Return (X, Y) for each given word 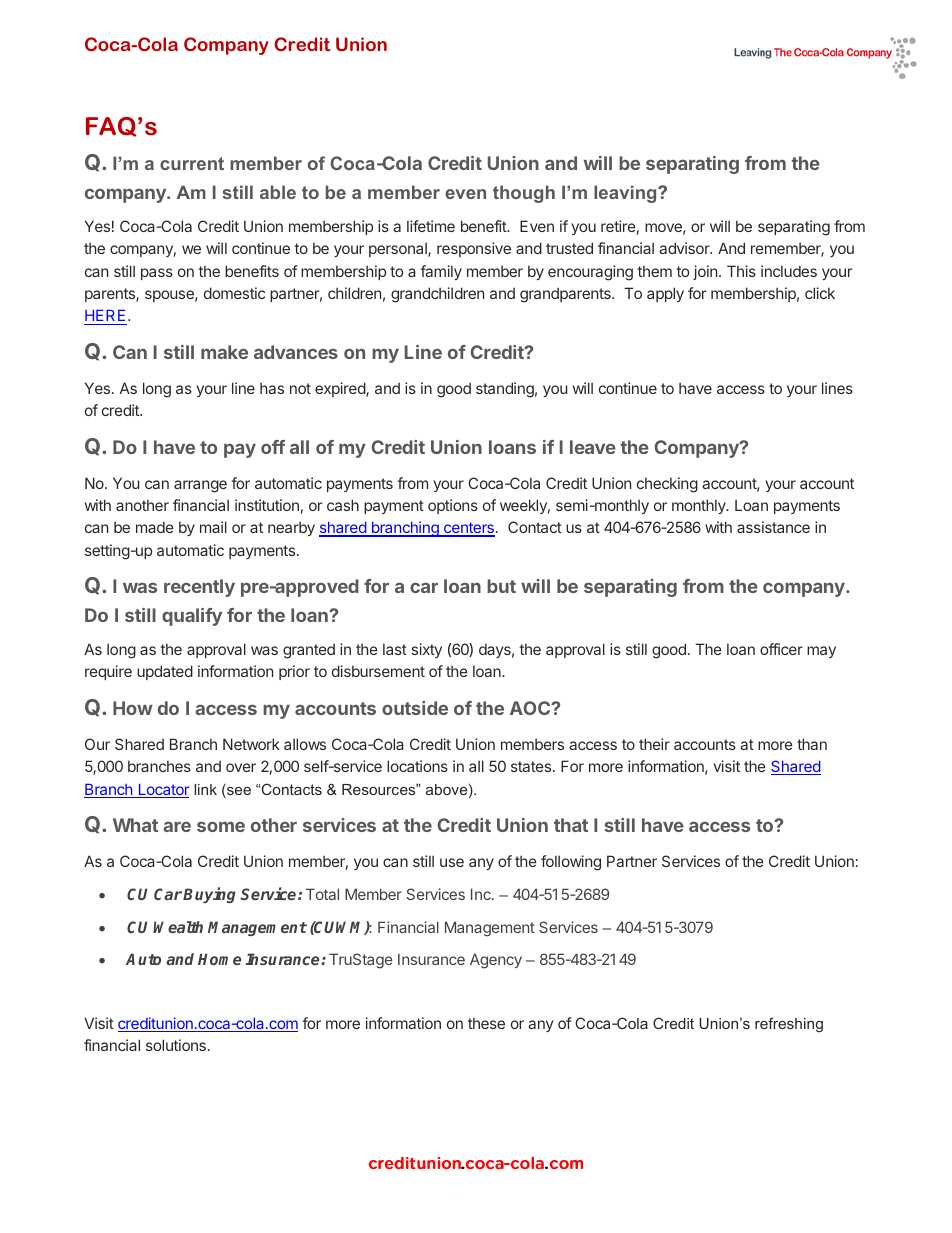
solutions (176, 1045)
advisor (685, 248)
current (192, 163)
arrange (200, 486)
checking (667, 485)
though (524, 194)
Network (251, 744)
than (812, 744)
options (453, 506)
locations (417, 766)
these (486, 1023)
